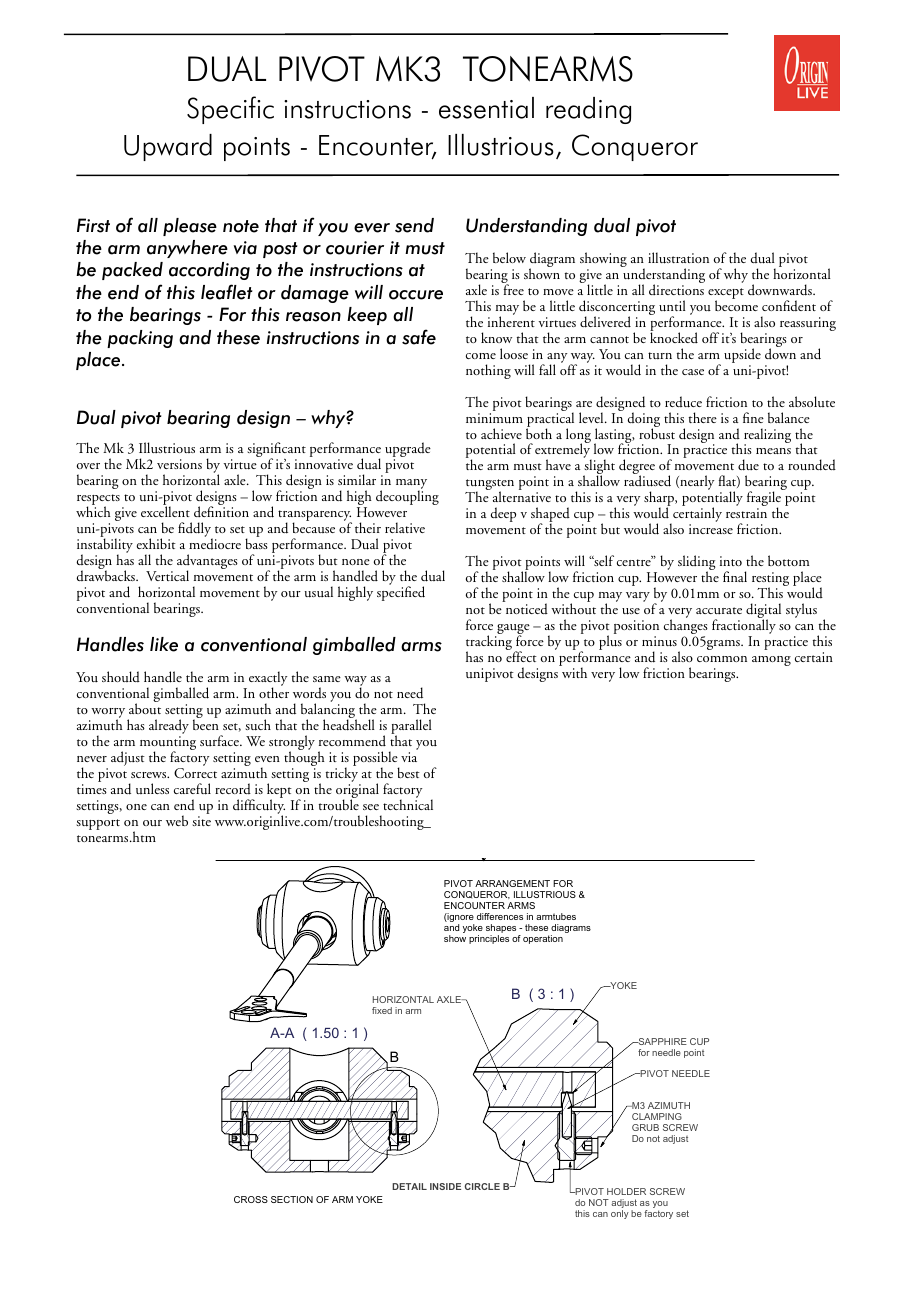  I want to click on INSIDE, so click(445, 1186).
